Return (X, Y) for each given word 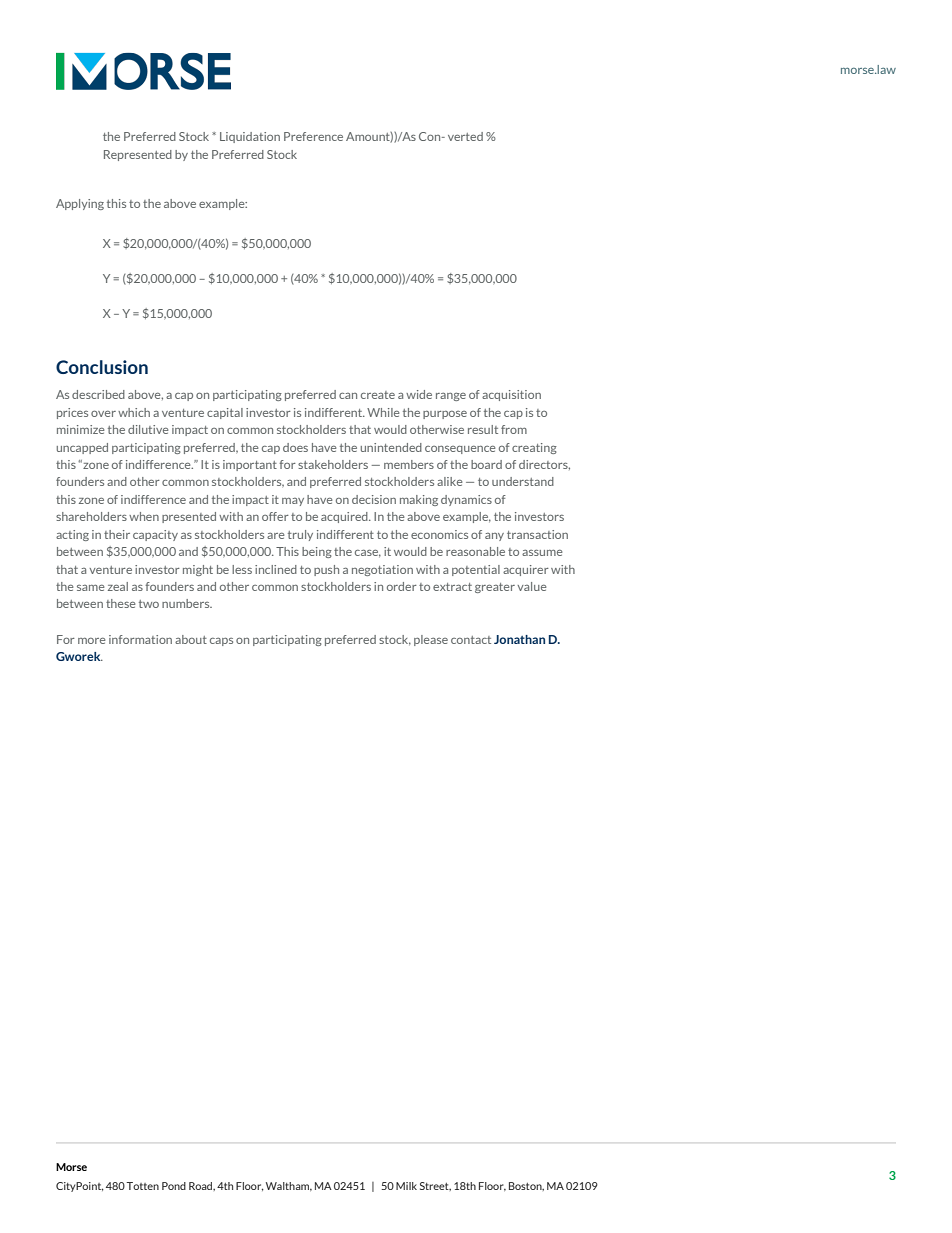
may (293, 502)
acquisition (511, 395)
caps (221, 642)
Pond (174, 1186)
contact (471, 640)
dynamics (466, 500)
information (140, 639)
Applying (80, 204)
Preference (313, 136)
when (144, 516)
